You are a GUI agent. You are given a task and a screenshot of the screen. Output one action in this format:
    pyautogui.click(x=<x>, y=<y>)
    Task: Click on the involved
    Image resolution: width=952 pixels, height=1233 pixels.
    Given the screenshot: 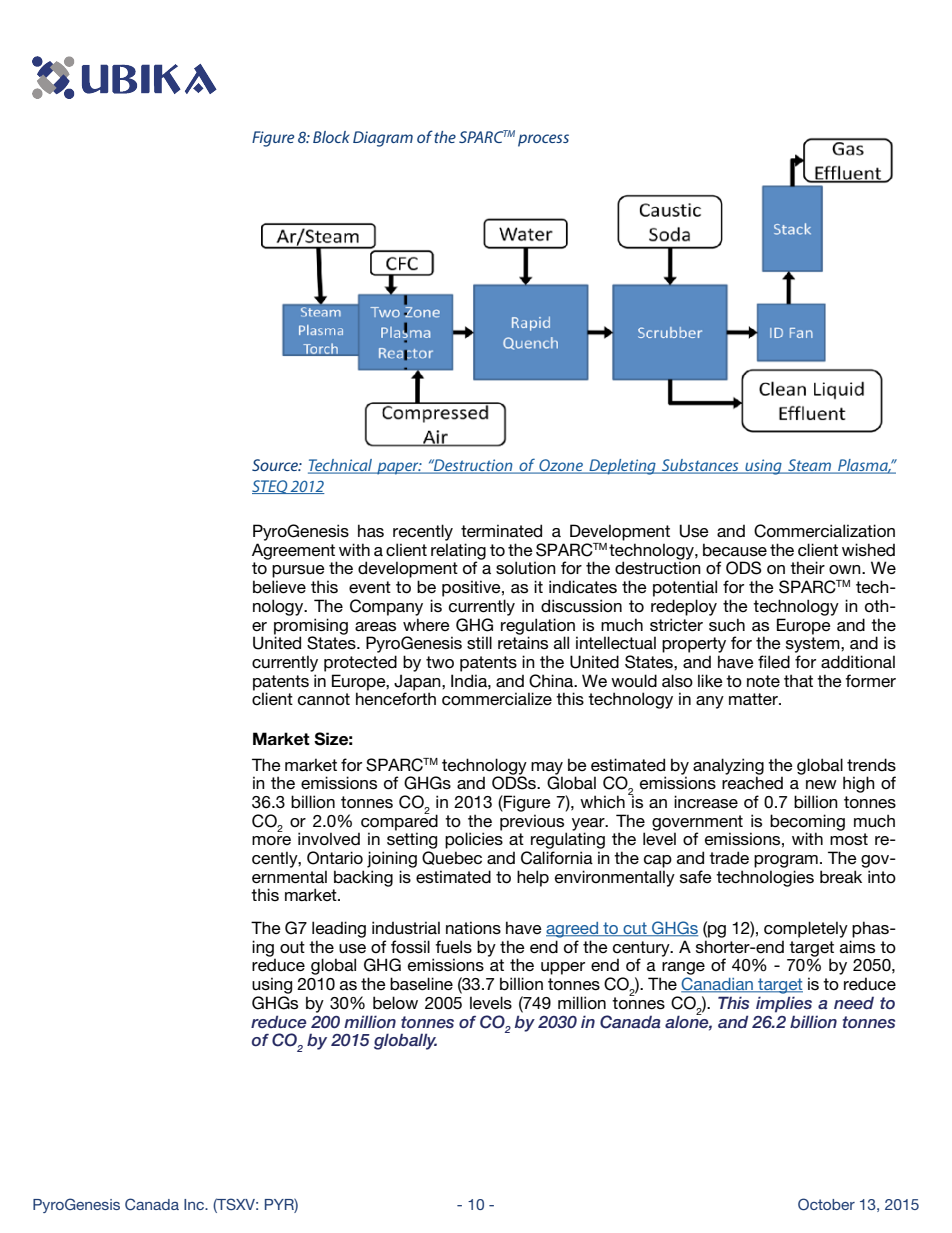 What is the action you would take?
    pyautogui.click(x=329, y=839)
